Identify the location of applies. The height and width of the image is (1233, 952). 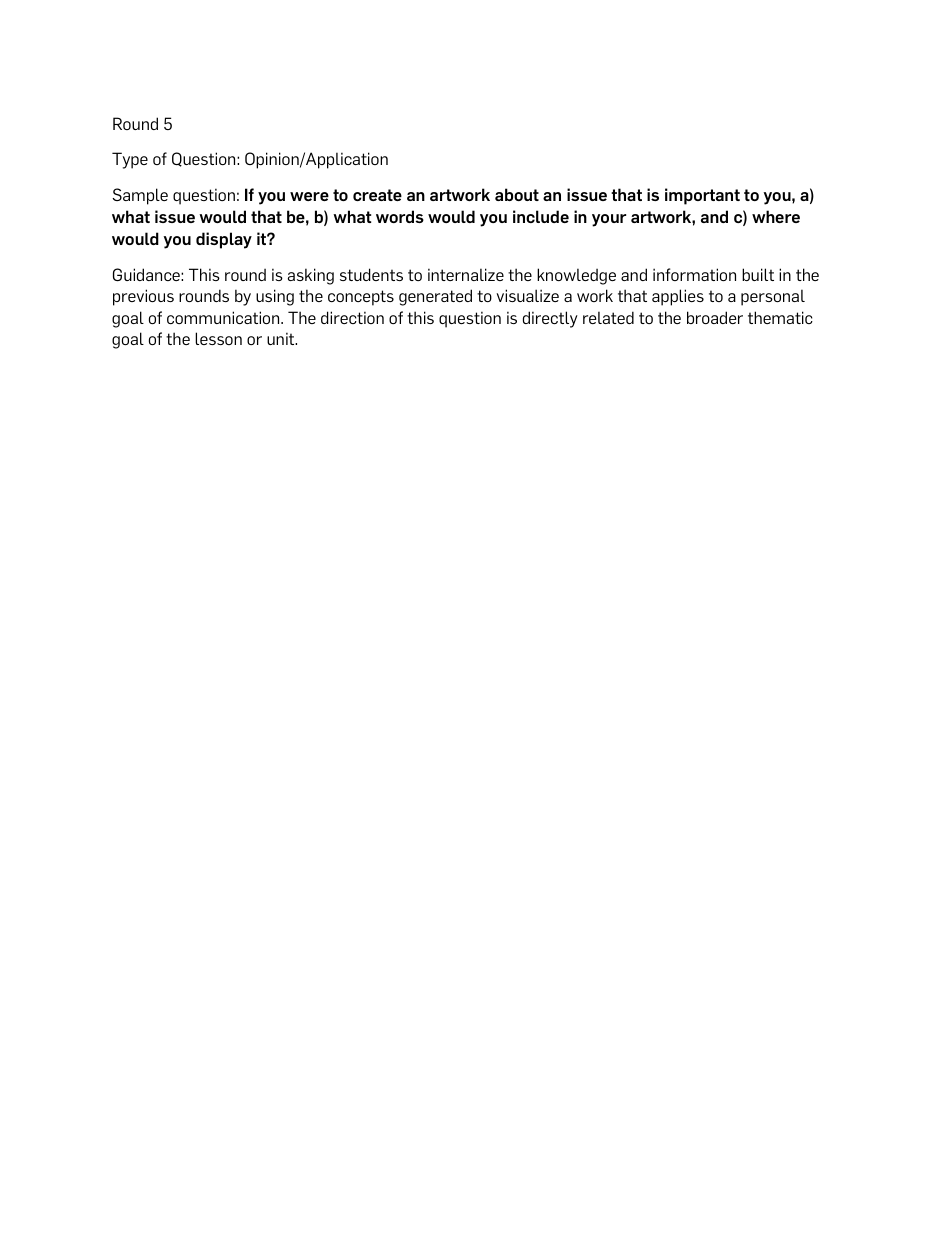
(678, 297).
